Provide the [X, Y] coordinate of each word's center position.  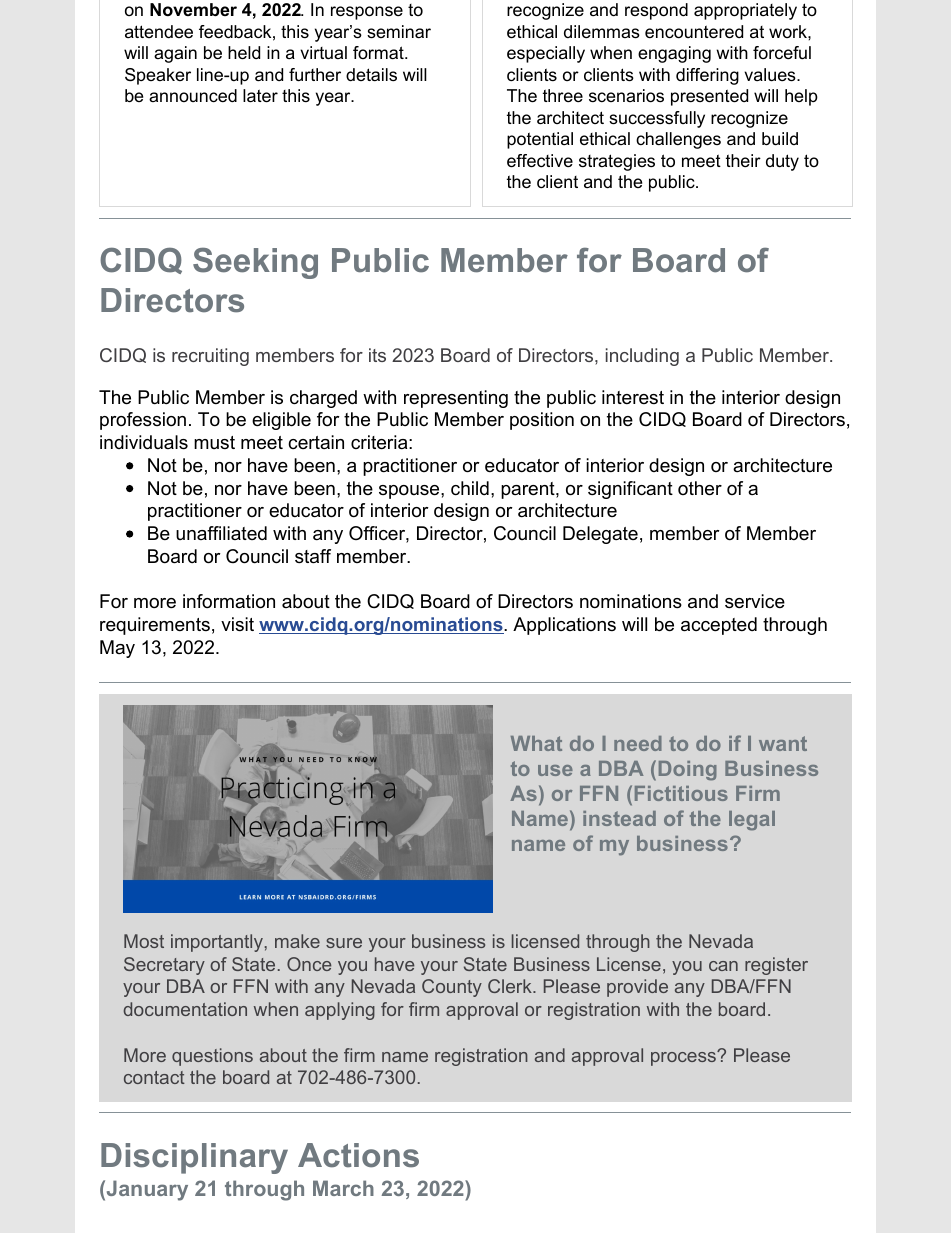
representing [456, 399]
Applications [564, 626]
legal [752, 821]
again [175, 54]
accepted [719, 626]
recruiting [210, 357]
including [642, 357]
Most [144, 941]
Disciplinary [194, 1158]
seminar [399, 32]
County [452, 988]
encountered [694, 32]
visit [237, 624]
